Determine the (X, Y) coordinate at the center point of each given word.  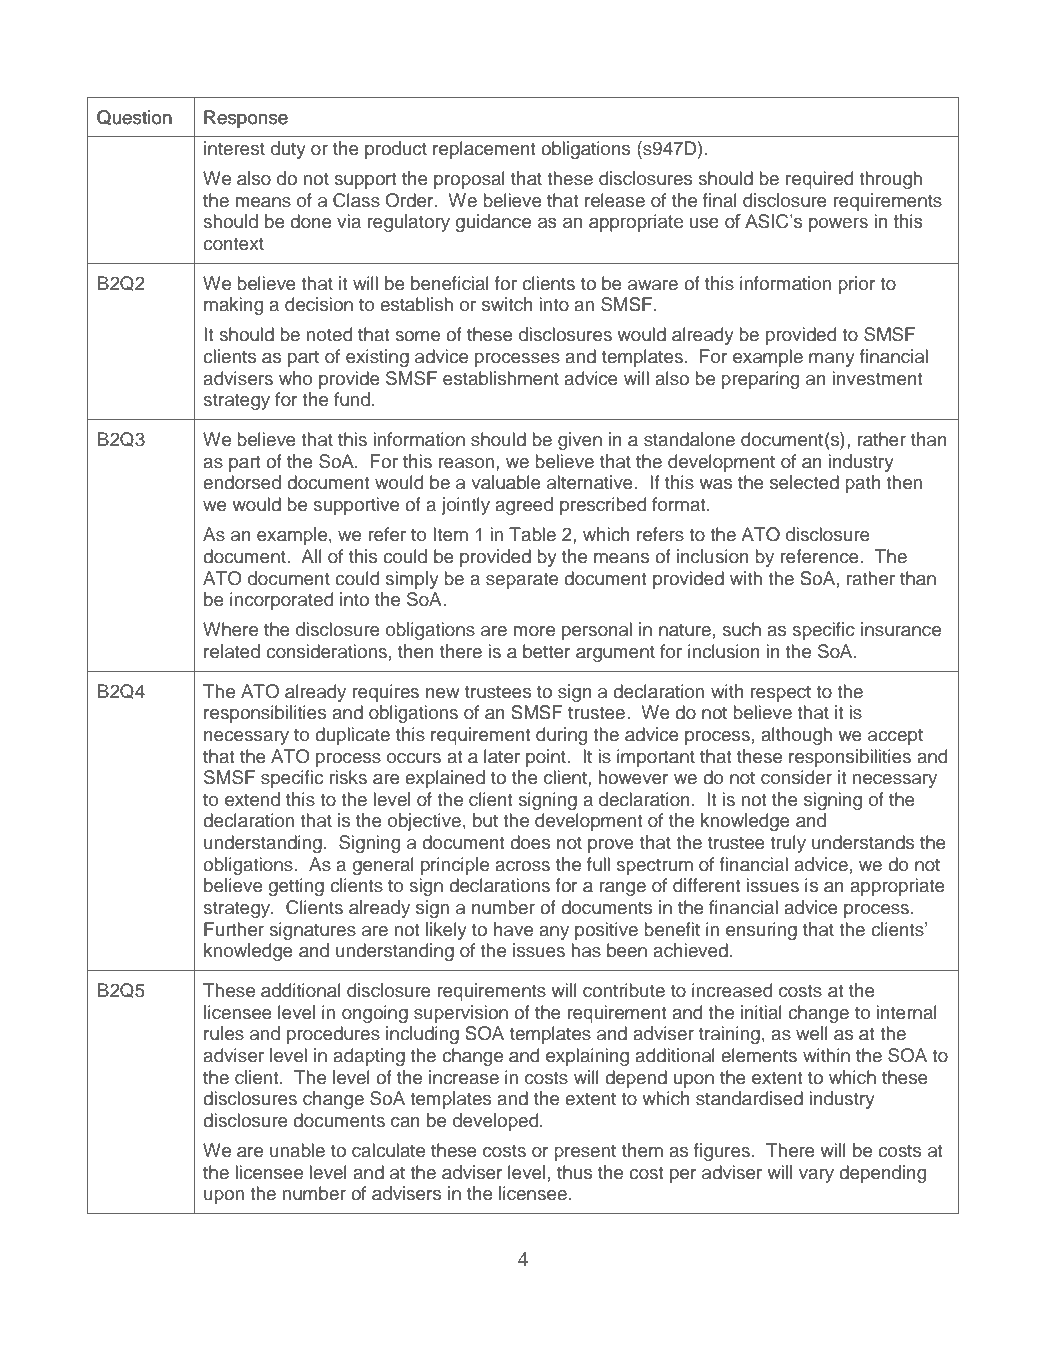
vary (816, 1176)
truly (788, 844)
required (819, 180)
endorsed (242, 482)
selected (804, 482)
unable (297, 1150)
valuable (506, 482)
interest (234, 148)
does (530, 842)
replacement (484, 150)
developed (497, 1122)
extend (252, 799)
